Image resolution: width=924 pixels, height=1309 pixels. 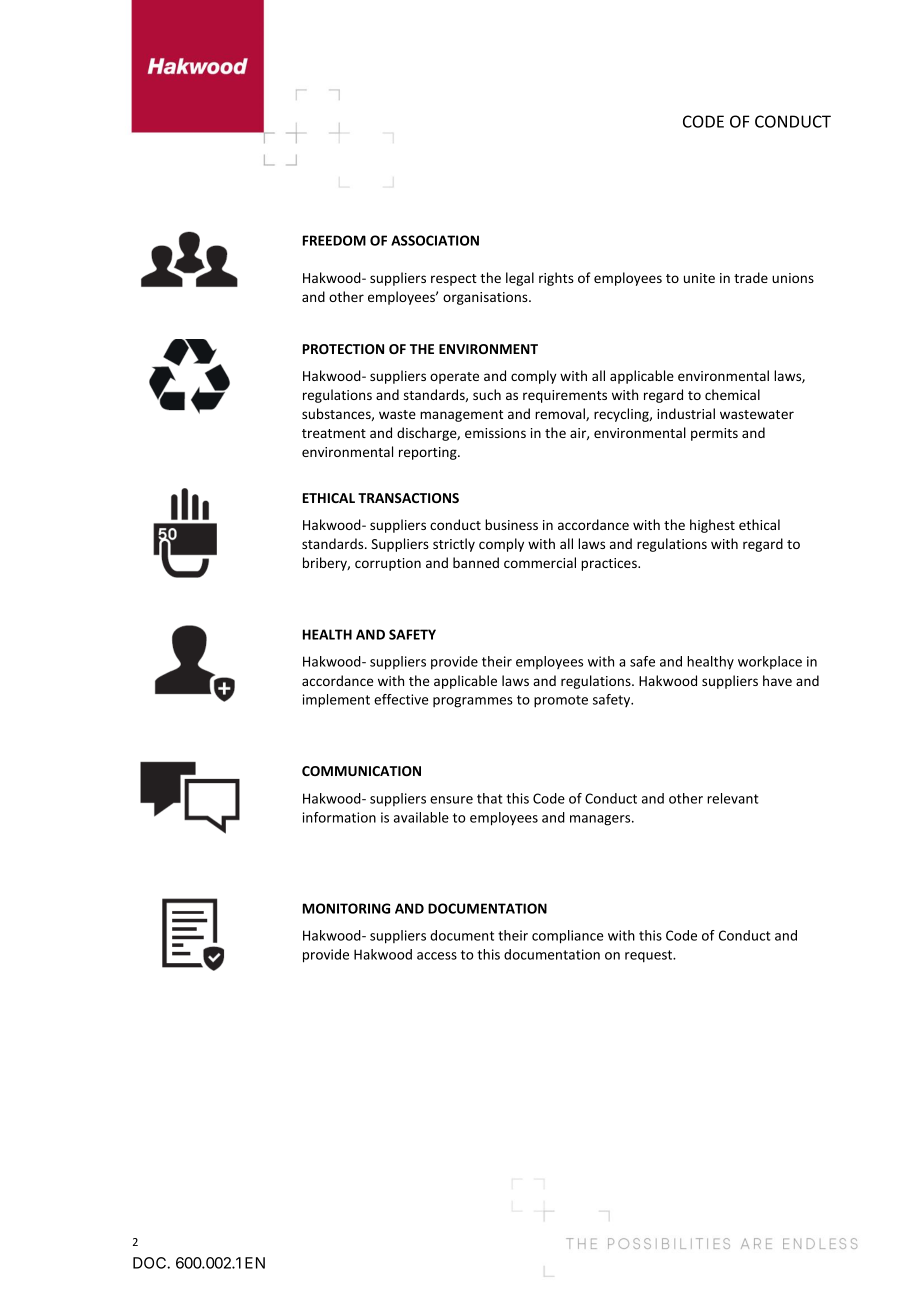 I want to click on trade, so click(x=751, y=277).
